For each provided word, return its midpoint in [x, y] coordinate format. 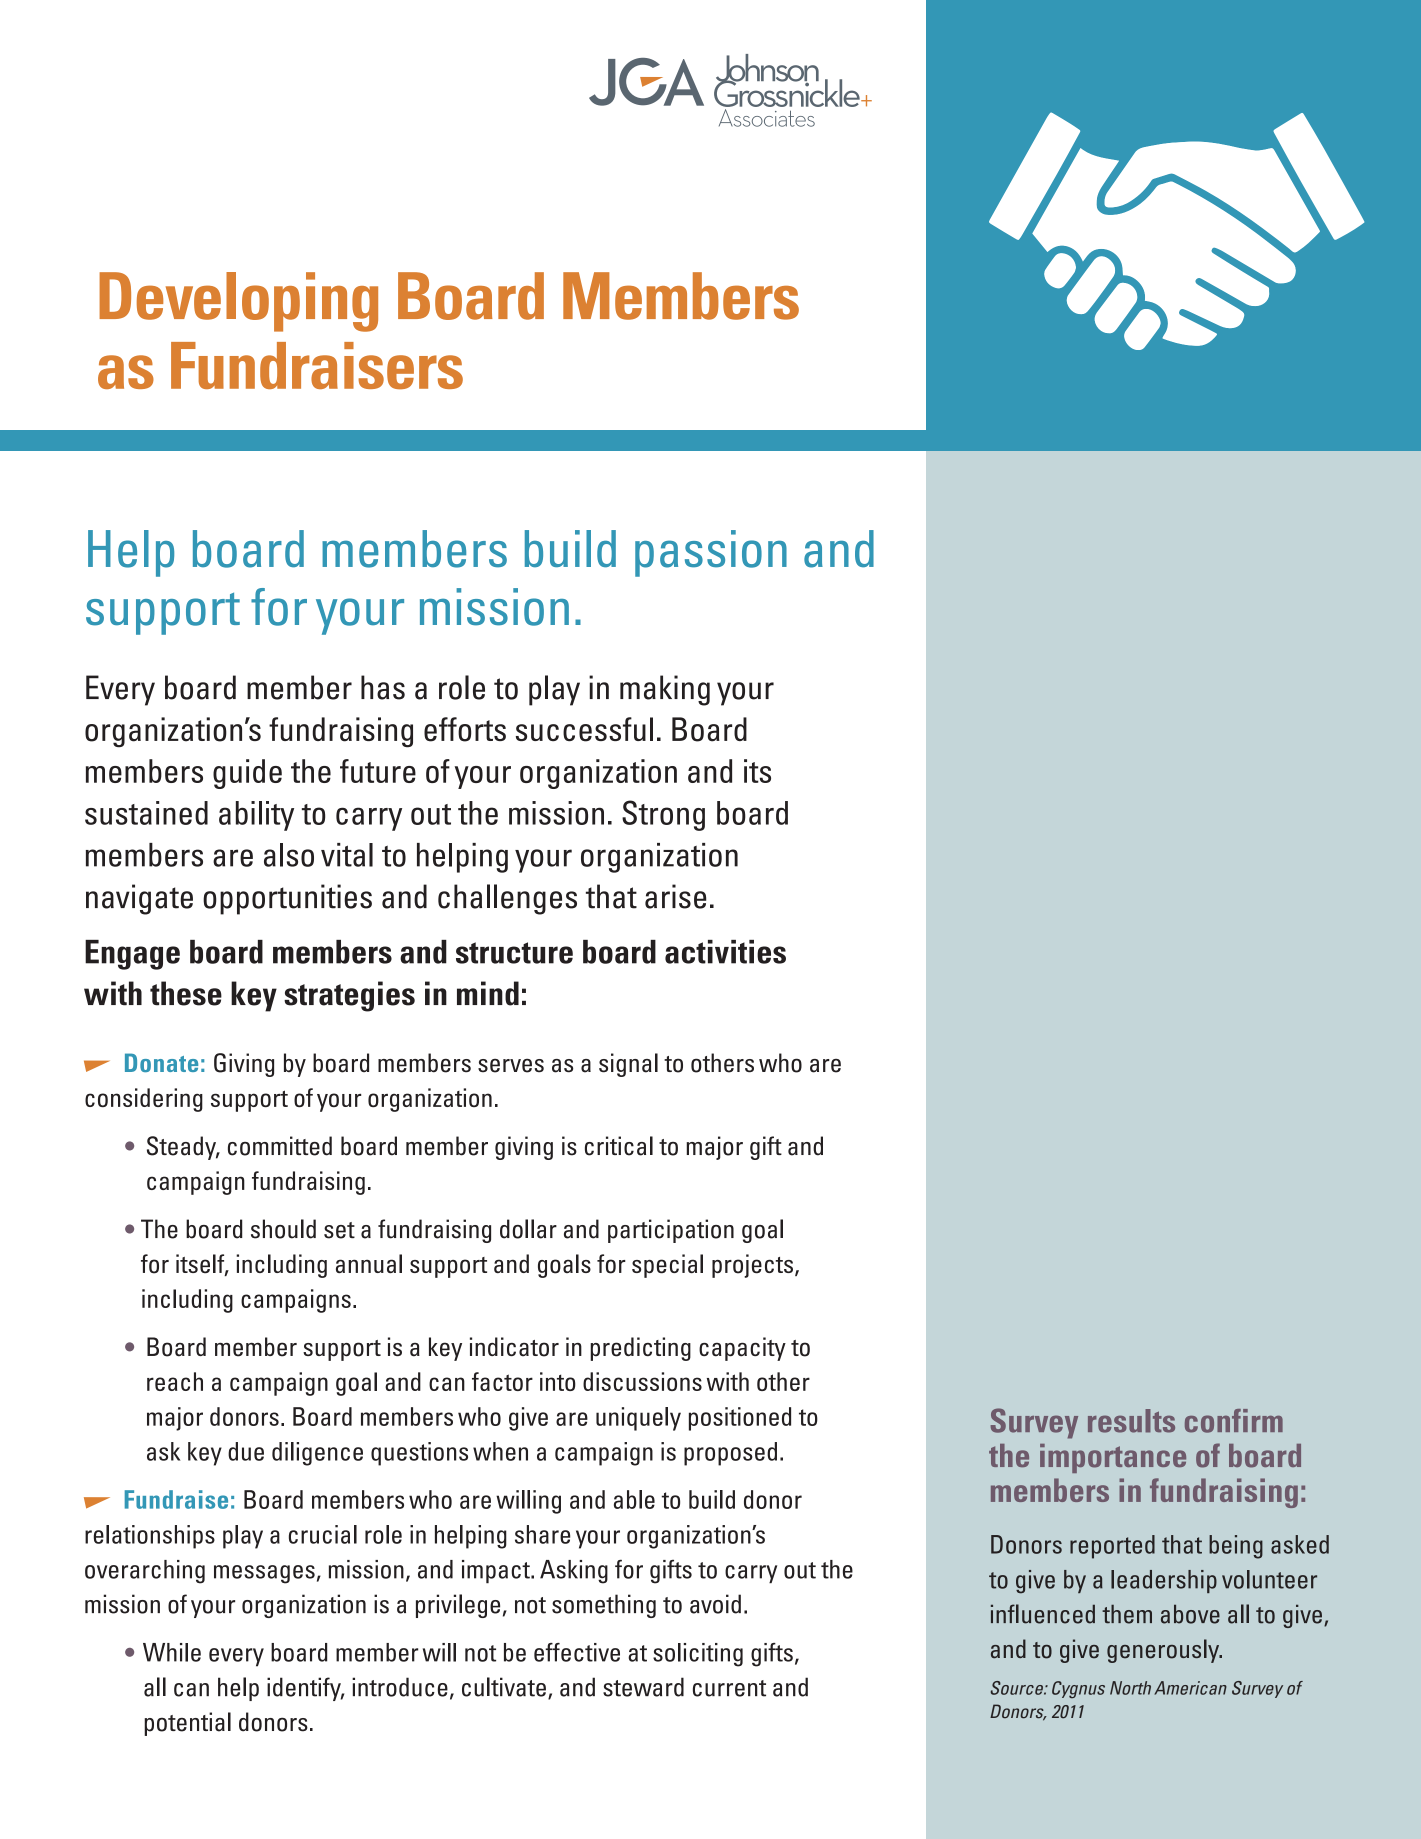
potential [187, 1724]
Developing [238, 302]
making [665, 690]
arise [676, 896]
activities [725, 952]
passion [711, 553]
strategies [349, 996]
